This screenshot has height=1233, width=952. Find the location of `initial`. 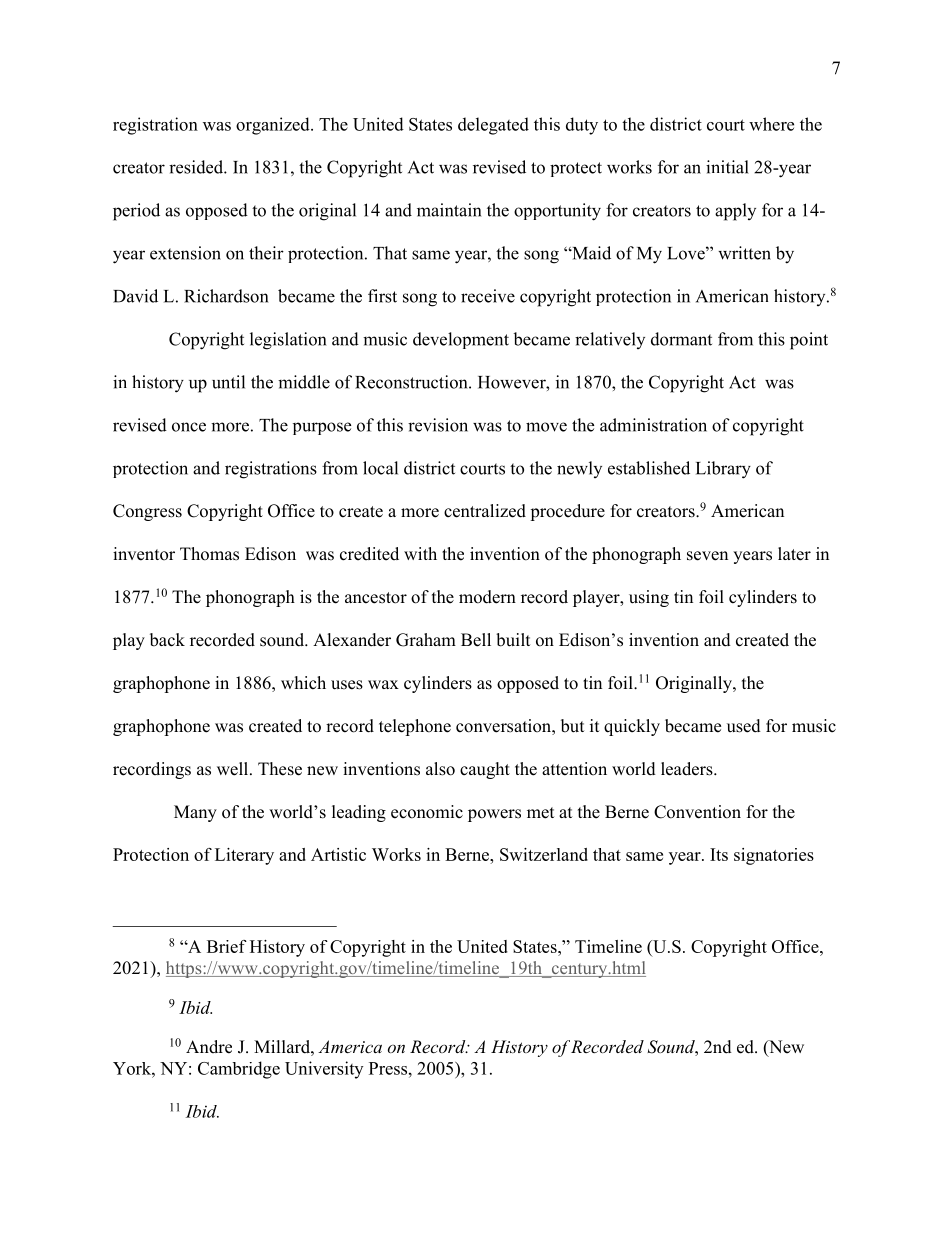

initial is located at coordinates (727, 167).
